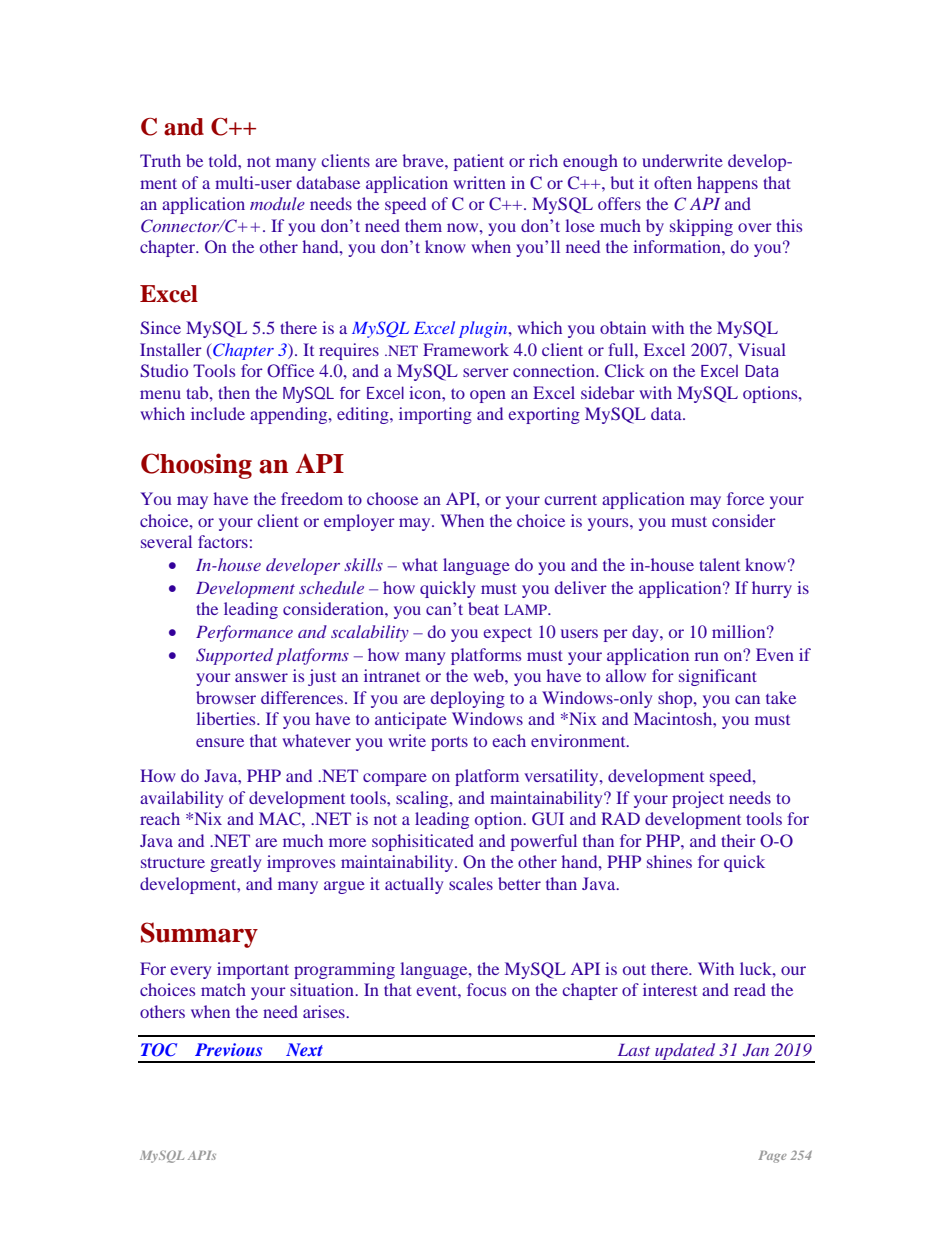 This image has width=952, height=1233. What do you see at coordinates (392, 498) in the image?
I see `choose` at bounding box center [392, 498].
